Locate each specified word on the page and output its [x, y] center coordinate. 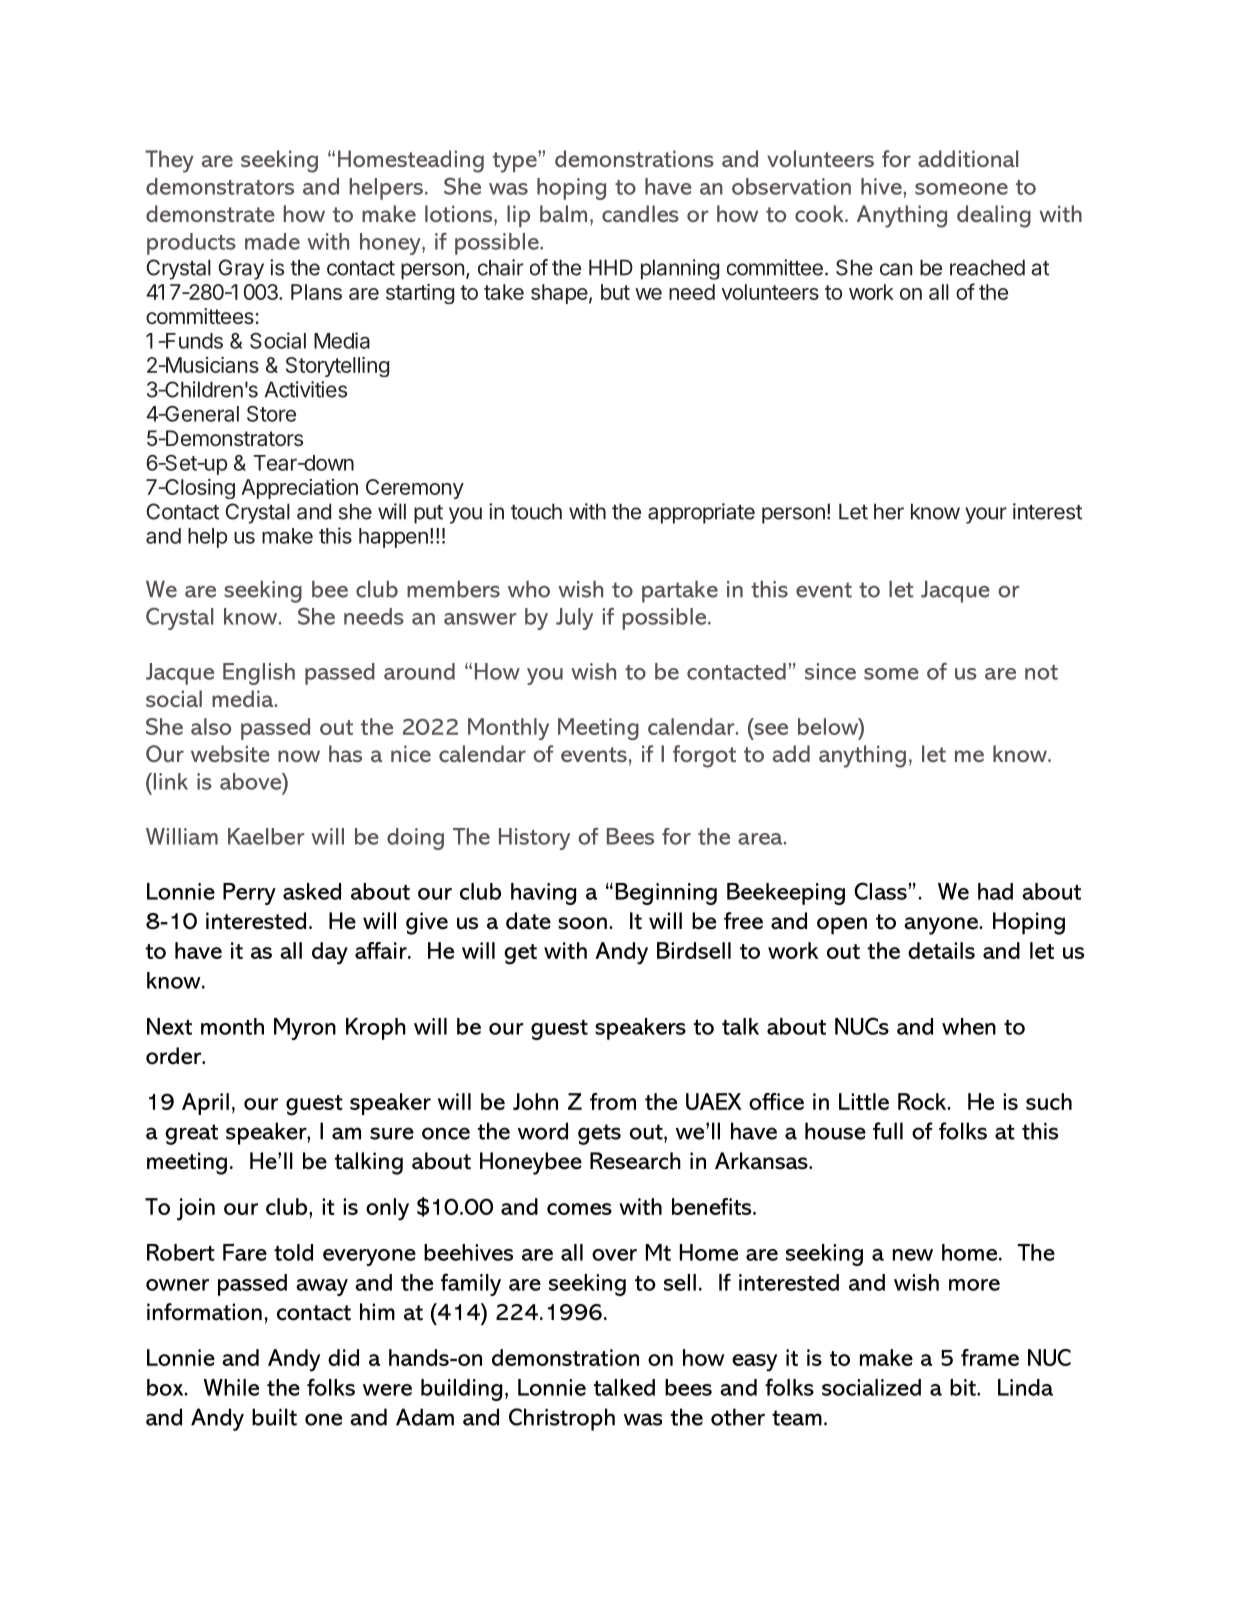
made [272, 241]
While [231, 1387]
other [738, 1417]
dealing [994, 216]
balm [563, 213]
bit [964, 1387]
